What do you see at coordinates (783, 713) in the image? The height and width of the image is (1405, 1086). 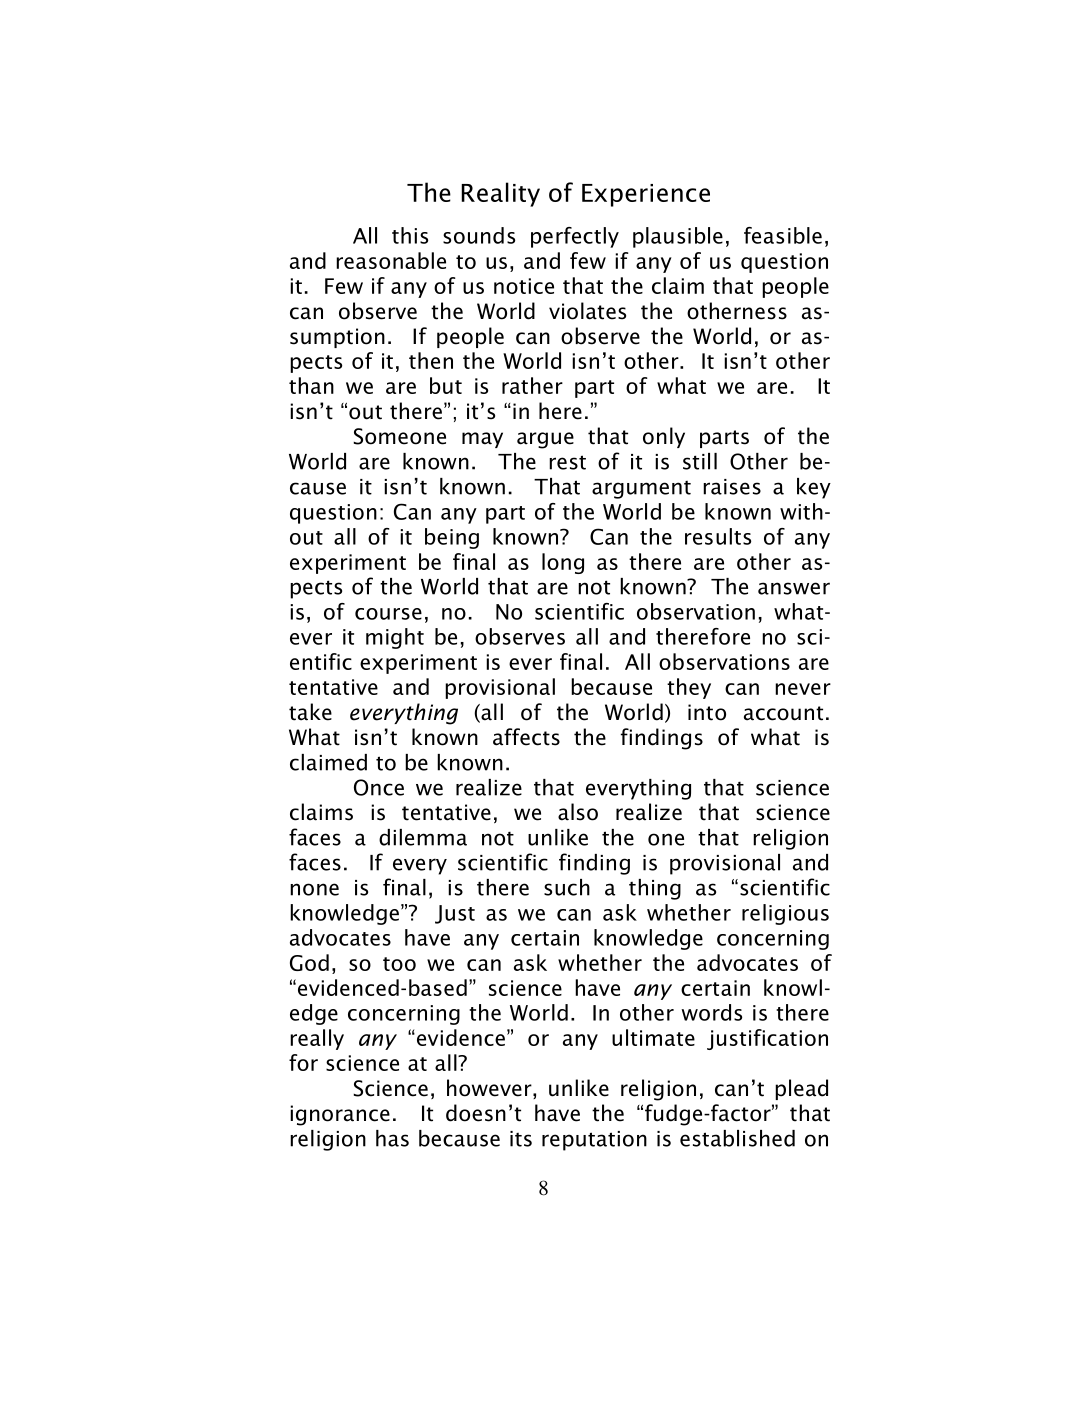 I see `account` at bounding box center [783, 713].
